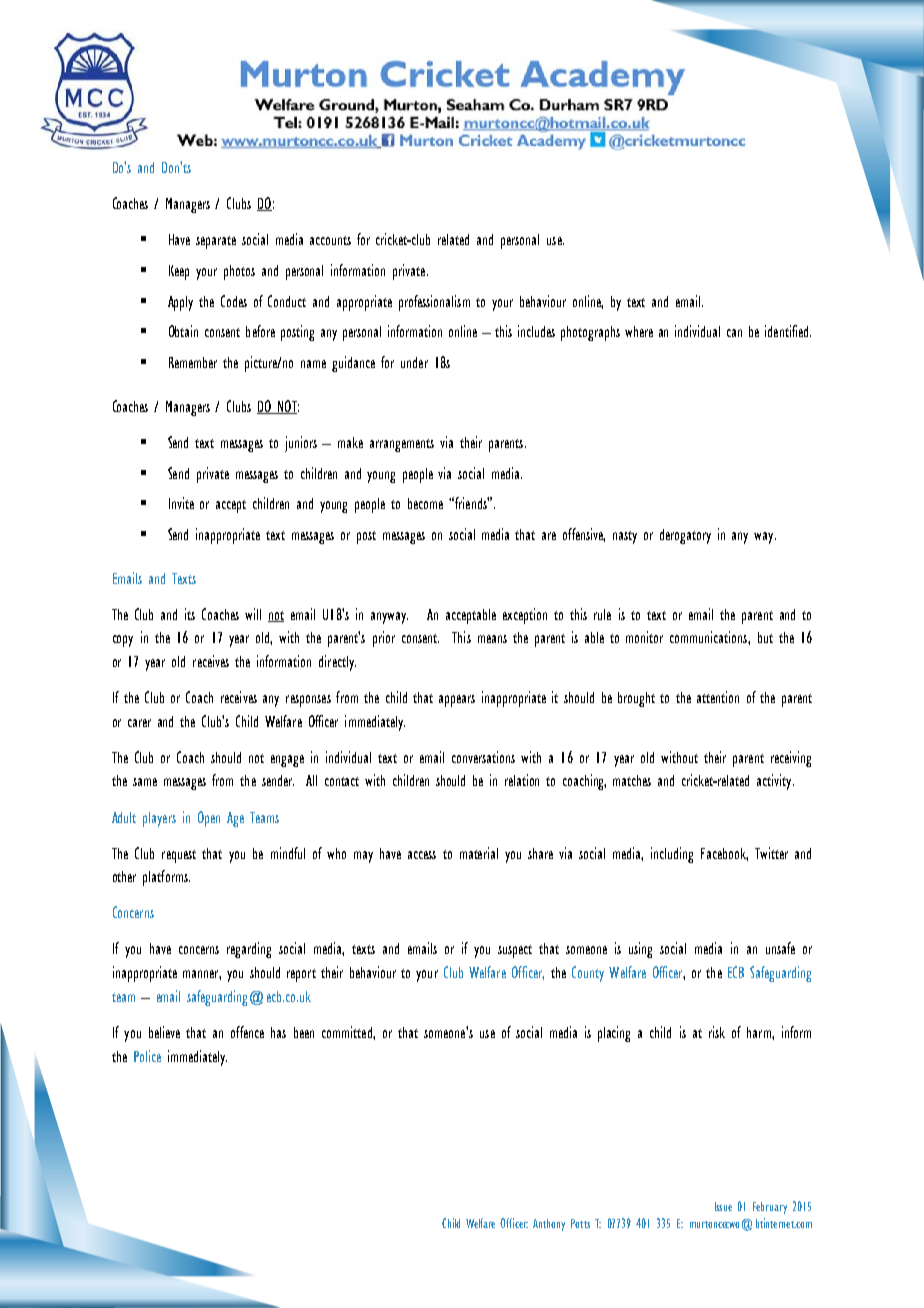  I want to click on Issue, so click(723, 1206).
